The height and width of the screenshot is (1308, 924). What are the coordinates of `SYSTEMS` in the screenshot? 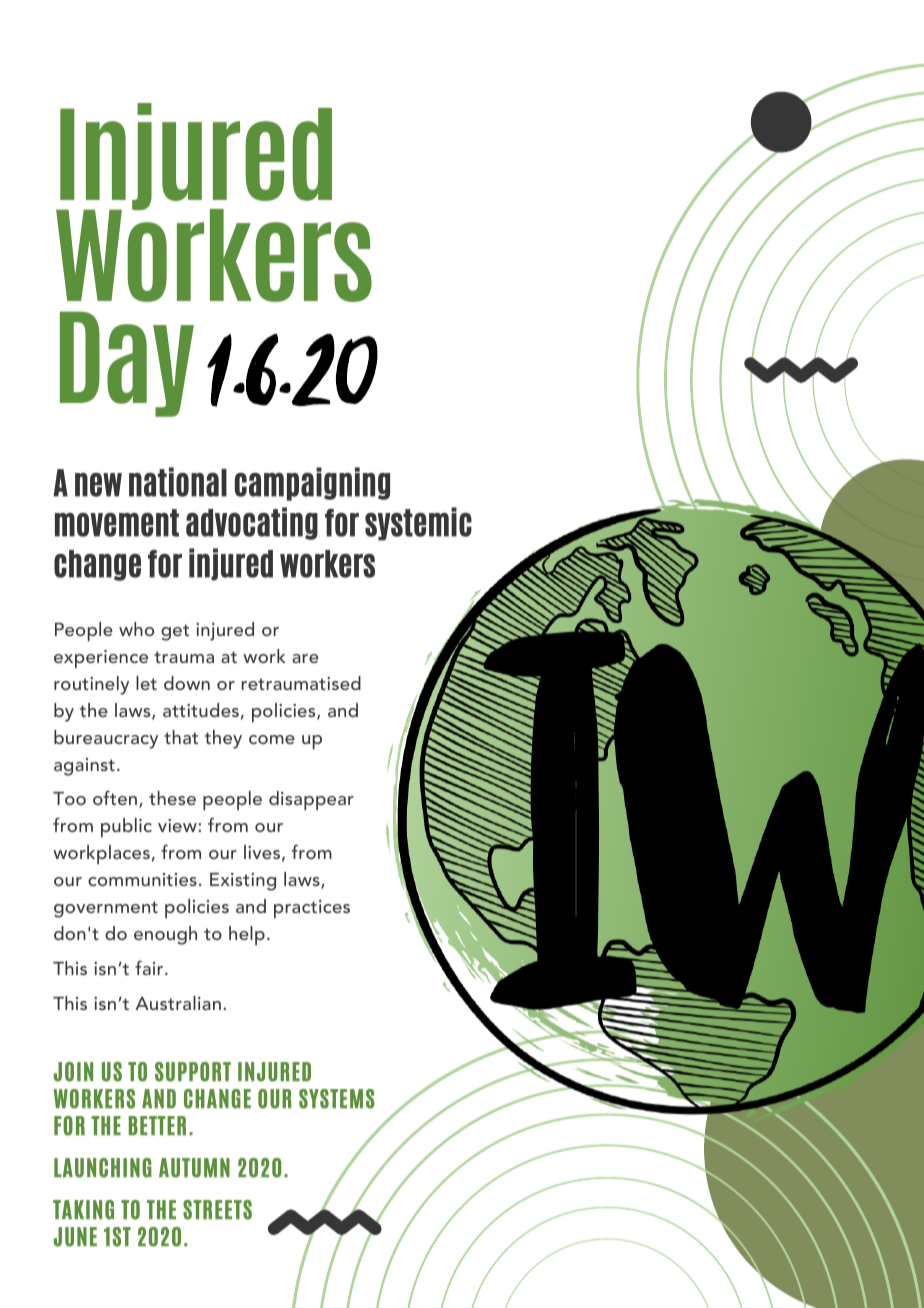 It's located at (337, 1099).
